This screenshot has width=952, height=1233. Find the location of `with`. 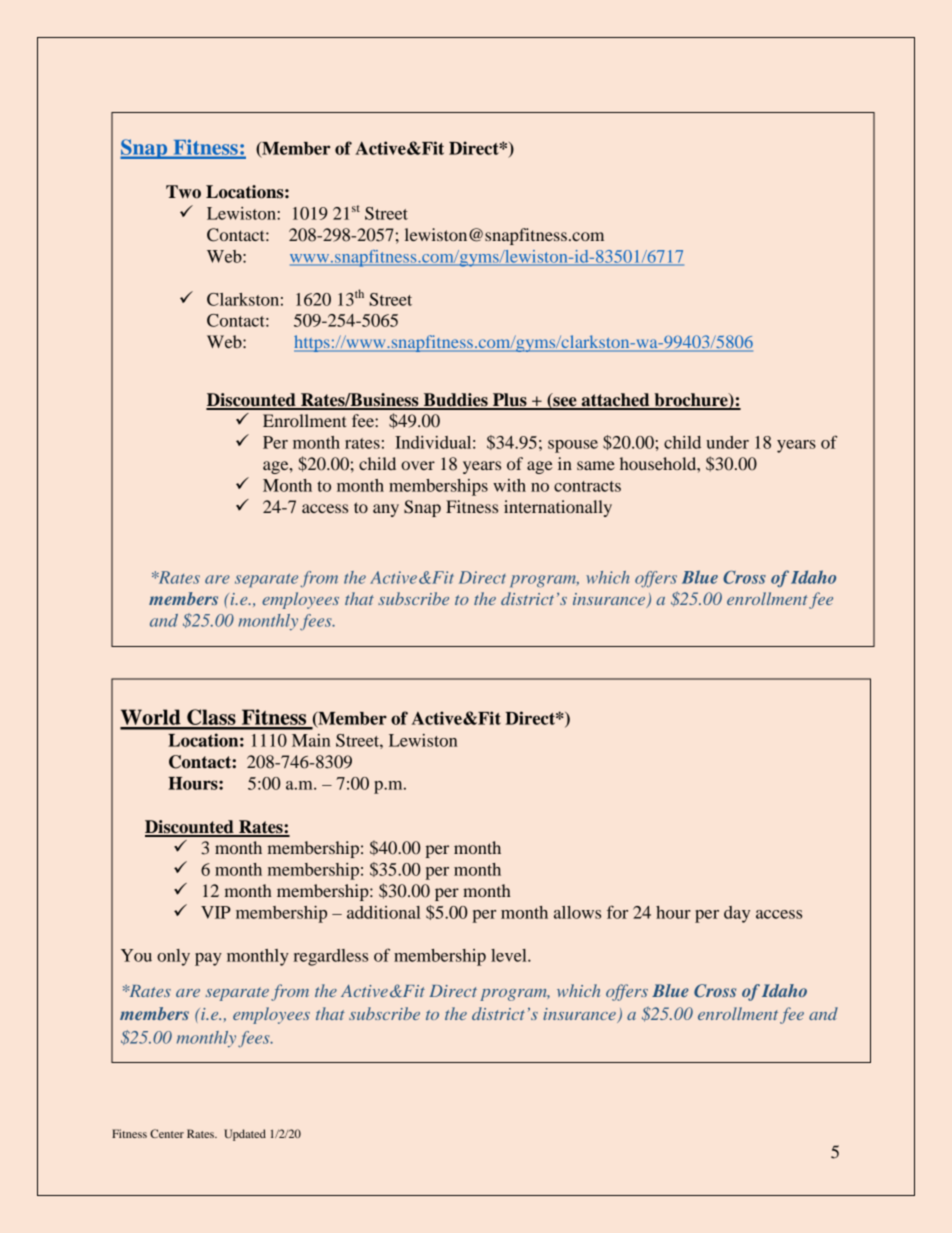

with is located at coordinates (509, 485).
